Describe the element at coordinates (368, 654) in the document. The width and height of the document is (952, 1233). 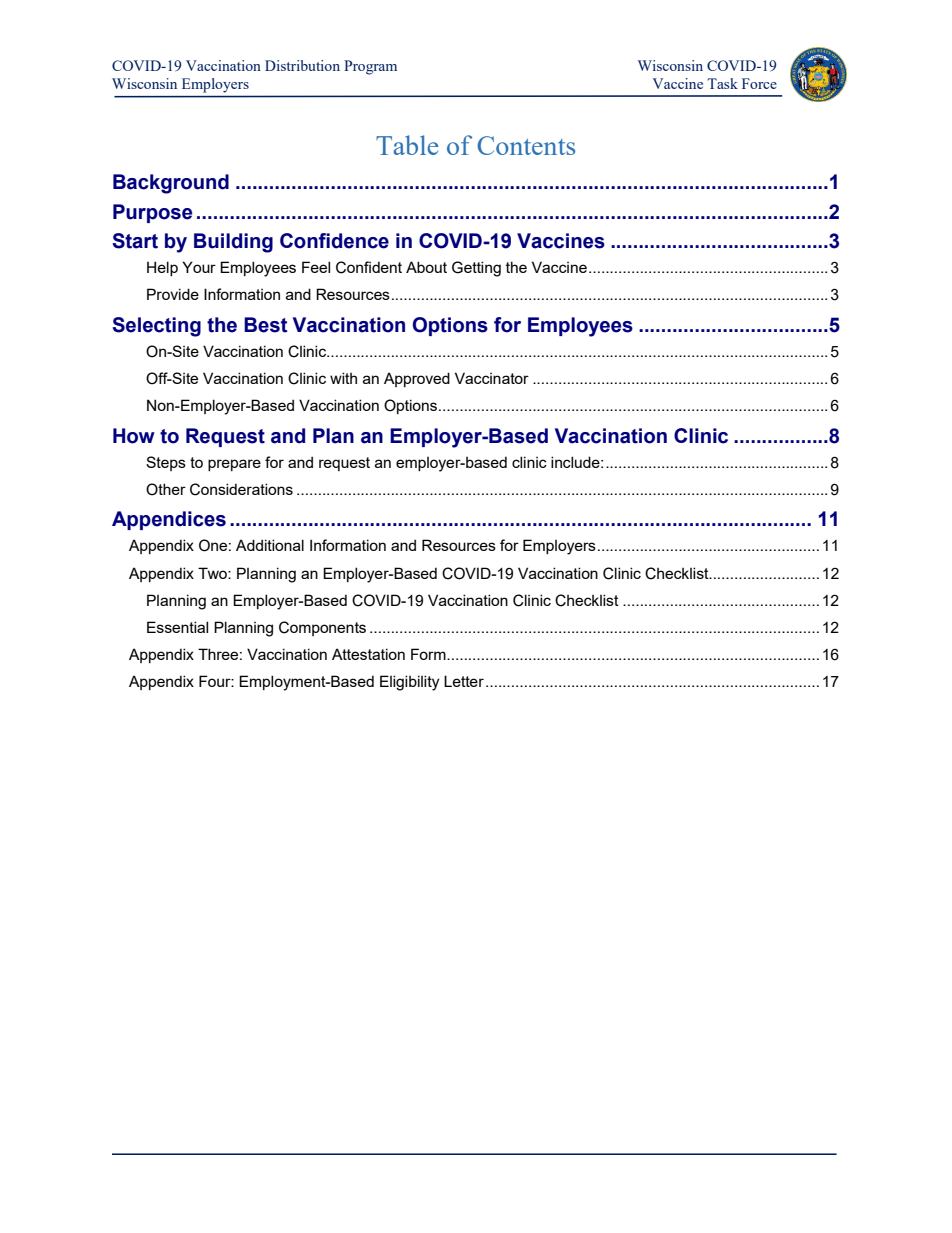
I see `Attestation` at that location.
